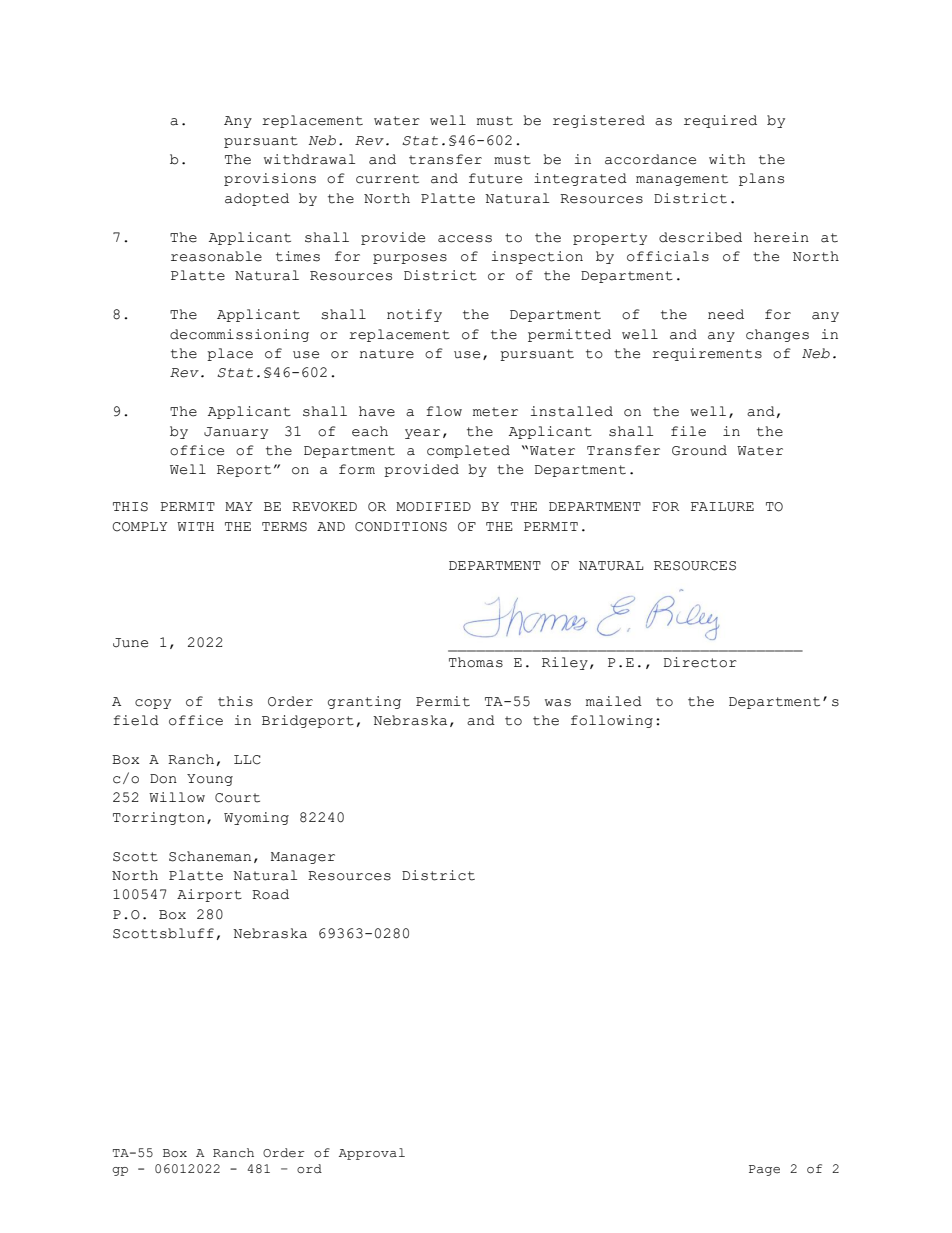 The height and width of the image is (1233, 952). Describe the element at coordinates (270, 179) in the image. I see `provisions` at that location.
